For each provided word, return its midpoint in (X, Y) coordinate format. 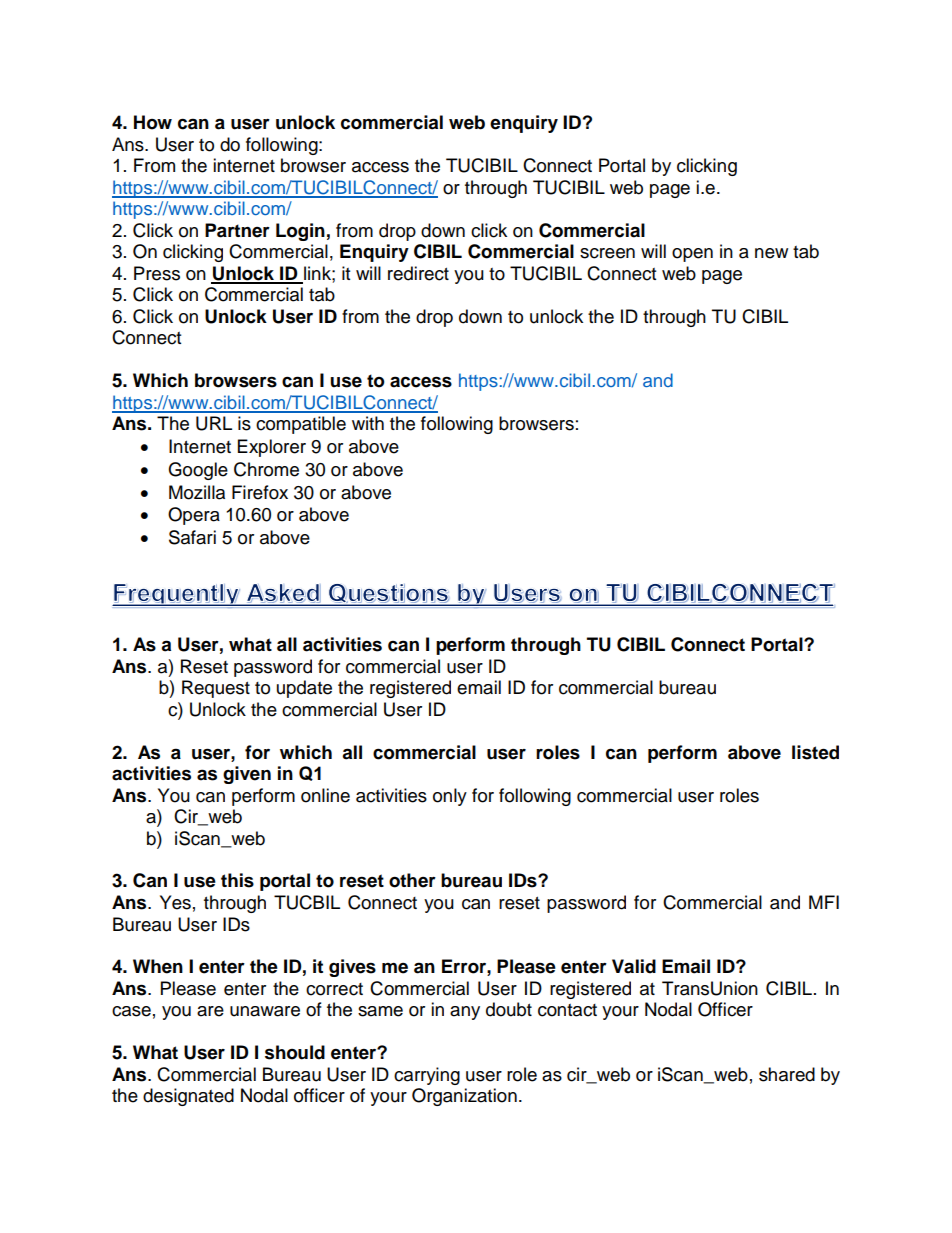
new (771, 253)
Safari (192, 537)
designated (188, 1097)
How (153, 122)
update (304, 689)
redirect (418, 273)
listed (815, 752)
